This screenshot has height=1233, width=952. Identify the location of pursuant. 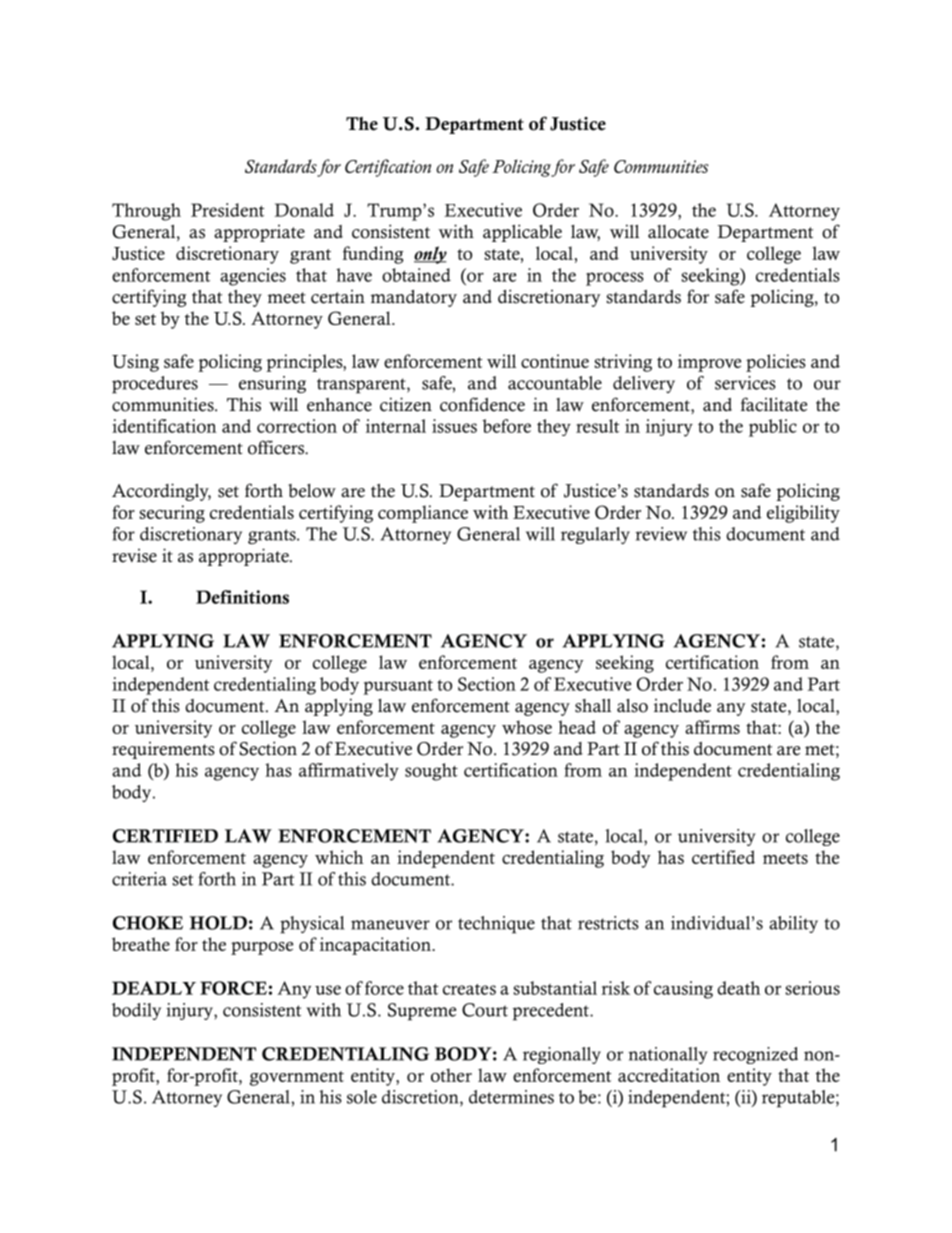
(398, 687).
